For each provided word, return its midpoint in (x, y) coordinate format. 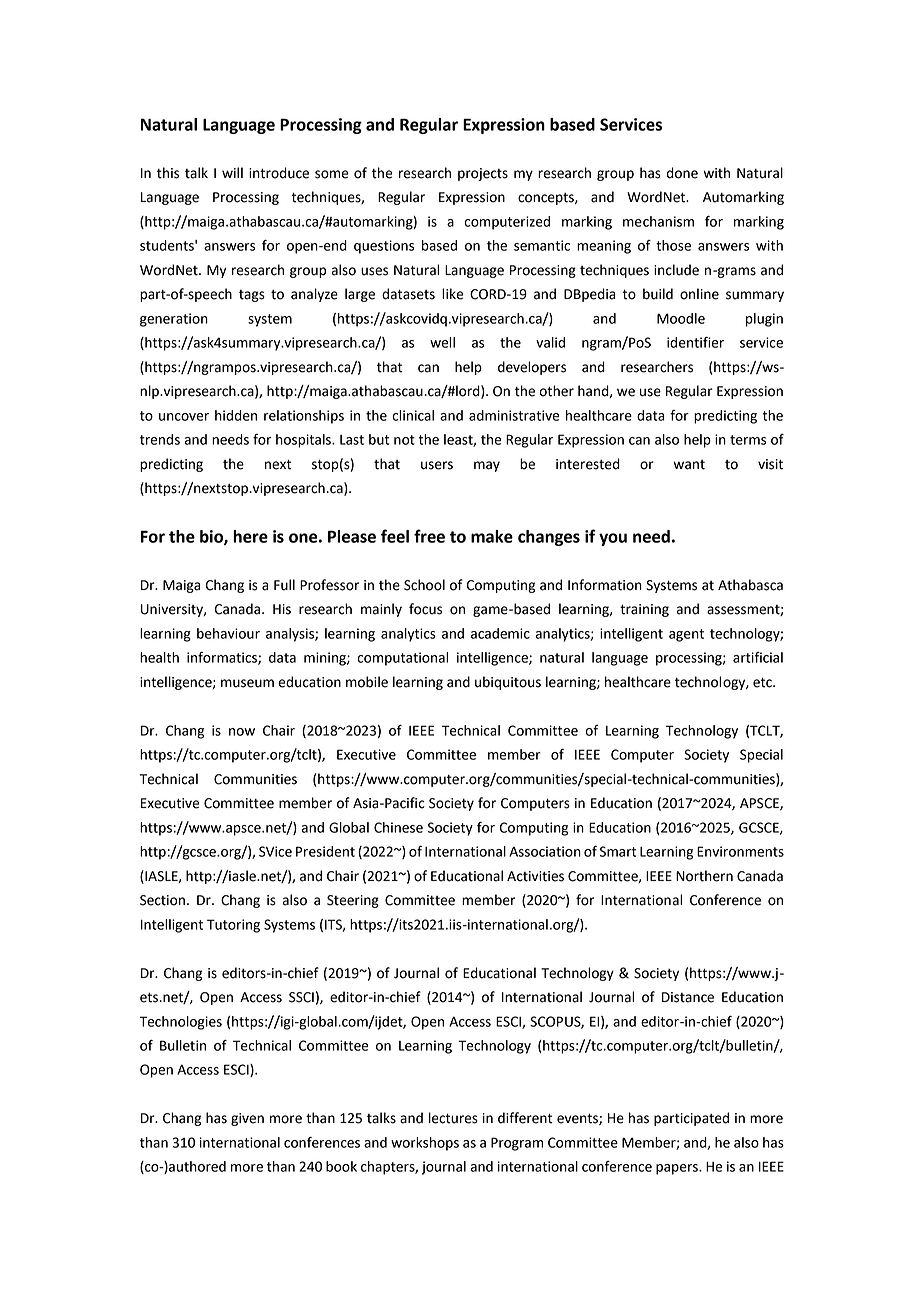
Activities (535, 876)
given (247, 1119)
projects (483, 174)
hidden (236, 415)
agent (686, 635)
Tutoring (233, 926)
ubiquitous (508, 683)
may (487, 466)
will (232, 172)
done (682, 173)
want (689, 465)
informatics (223, 658)
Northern (704, 876)
